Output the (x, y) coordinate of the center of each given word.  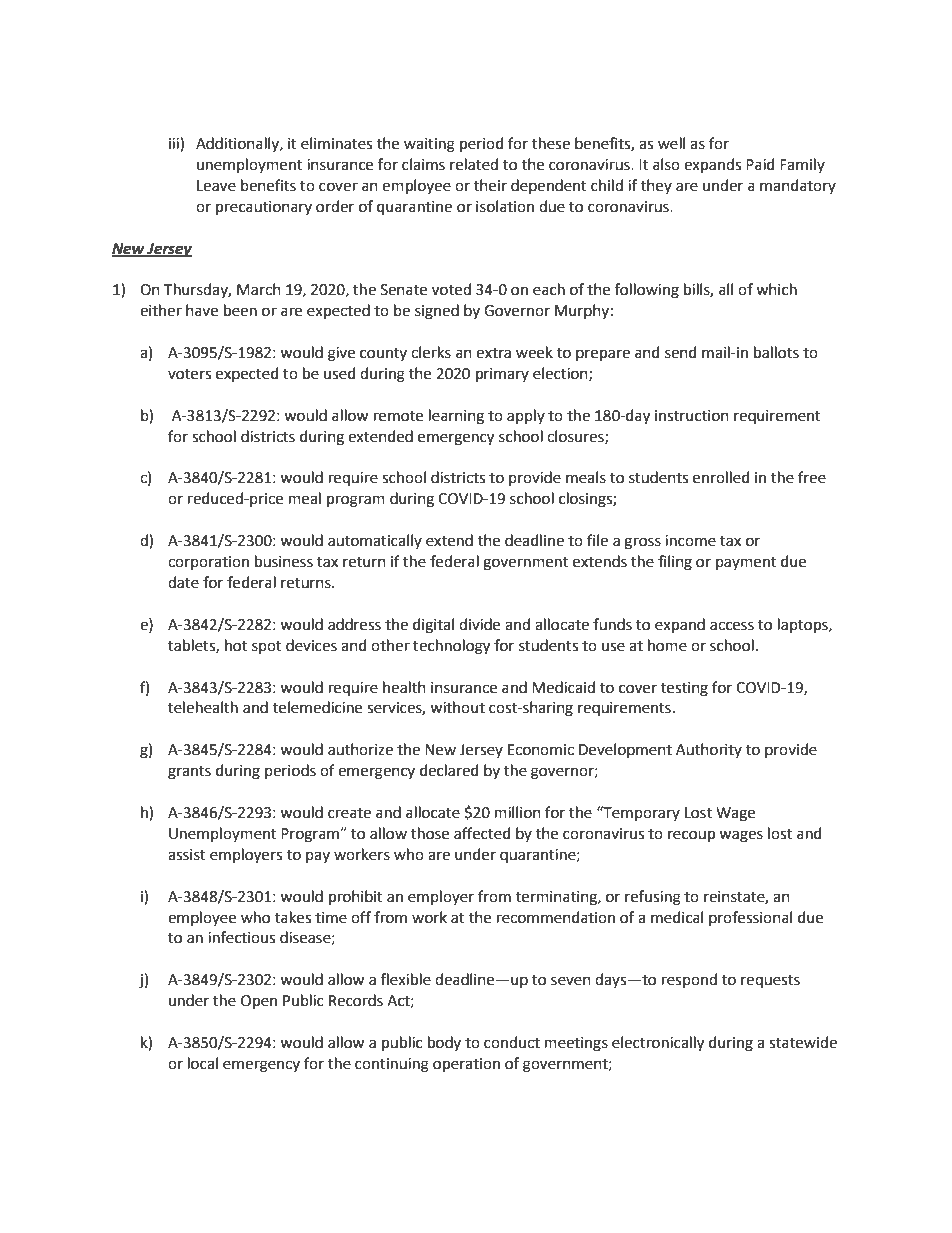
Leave (216, 186)
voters (189, 374)
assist (187, 855)
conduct (512, 1042)
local (203, 1063)
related (474, 164)
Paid (760, 164)
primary (502, 375)
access (732, 626)
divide (479, 624)
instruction (692, 416)
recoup (691, 836)
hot (236, 645)
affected (482, 833)
